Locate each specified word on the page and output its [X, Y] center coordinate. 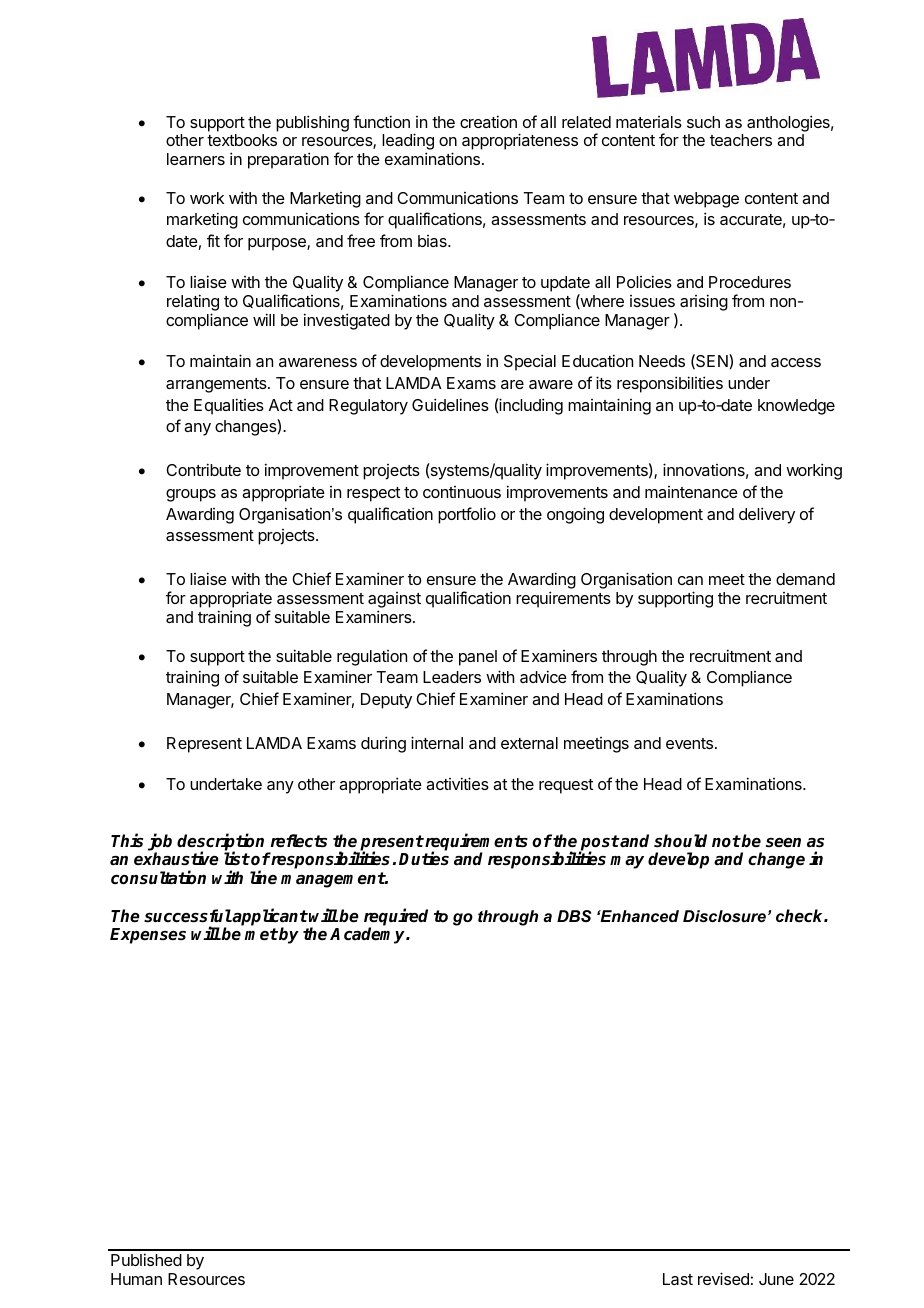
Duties [424, 859]
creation [488, 121]
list [237, 859]
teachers [741, 140]
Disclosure [724, 916]
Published [146, 1259]
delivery [767, 515]
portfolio [467, 515]
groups [191, 495]
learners [196, 159]
